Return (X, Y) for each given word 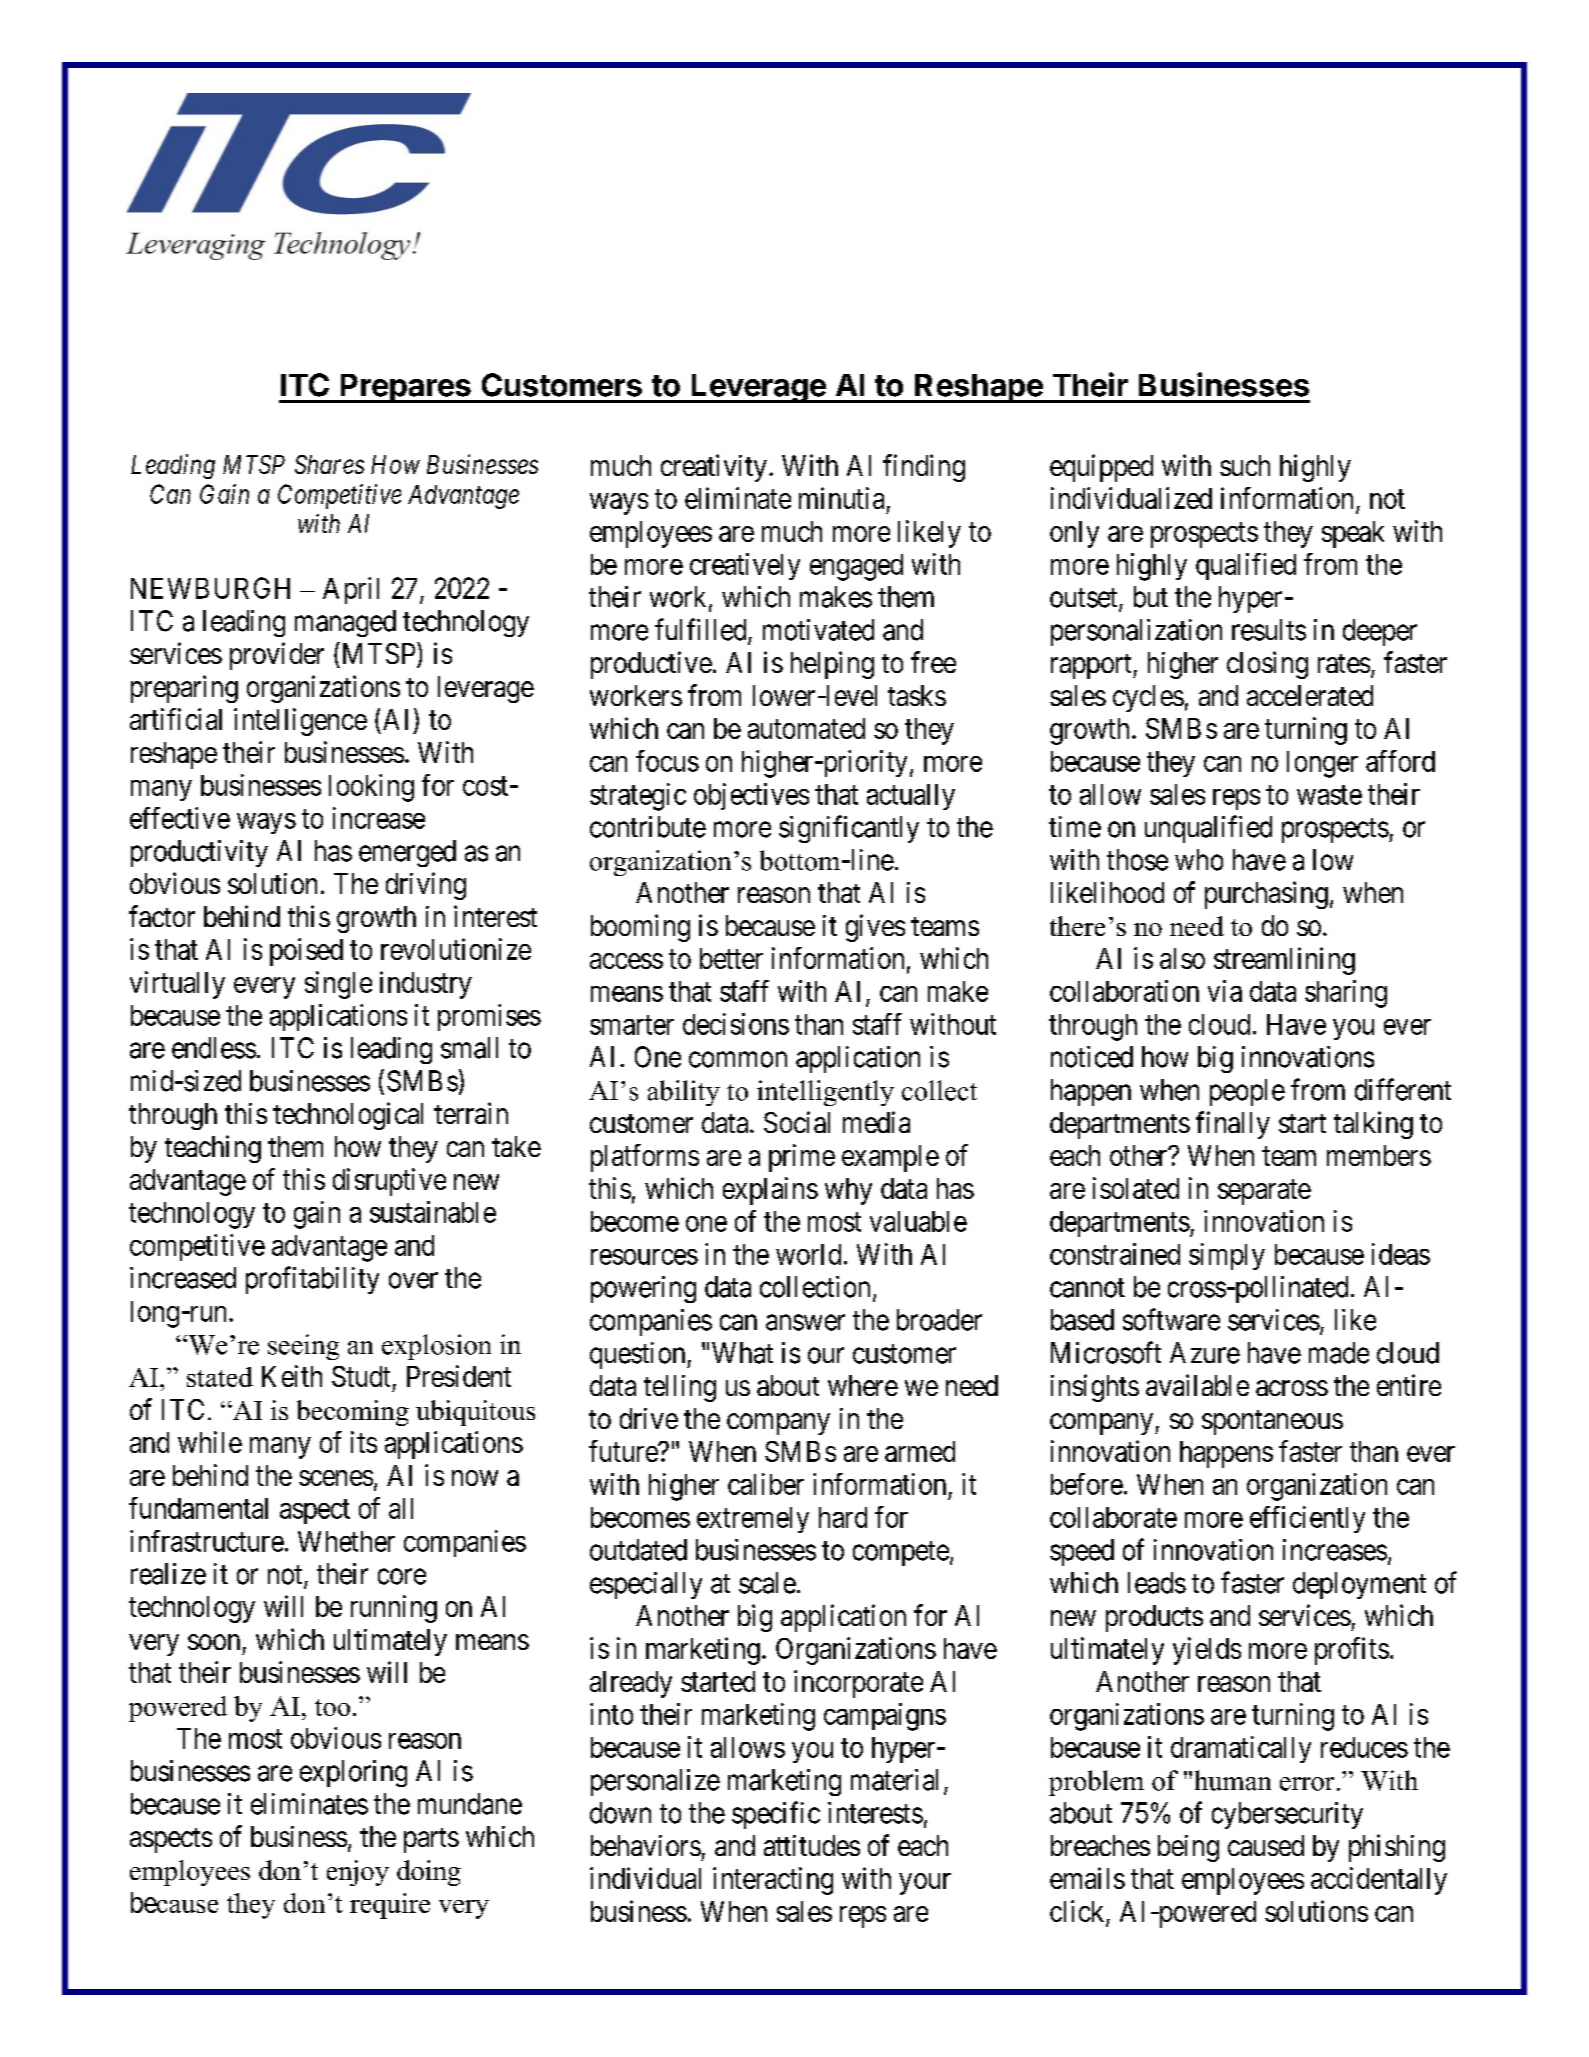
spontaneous (1272, 1422)
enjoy (358, 1873)
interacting (773, 1881)
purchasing (1266, 895)
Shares (329, 464)
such (1245, 465)
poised (306, 952)
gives (875, 928)
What (742, 1353)
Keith (292, 1376)
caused (1266, 1845)
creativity (714, 468)
